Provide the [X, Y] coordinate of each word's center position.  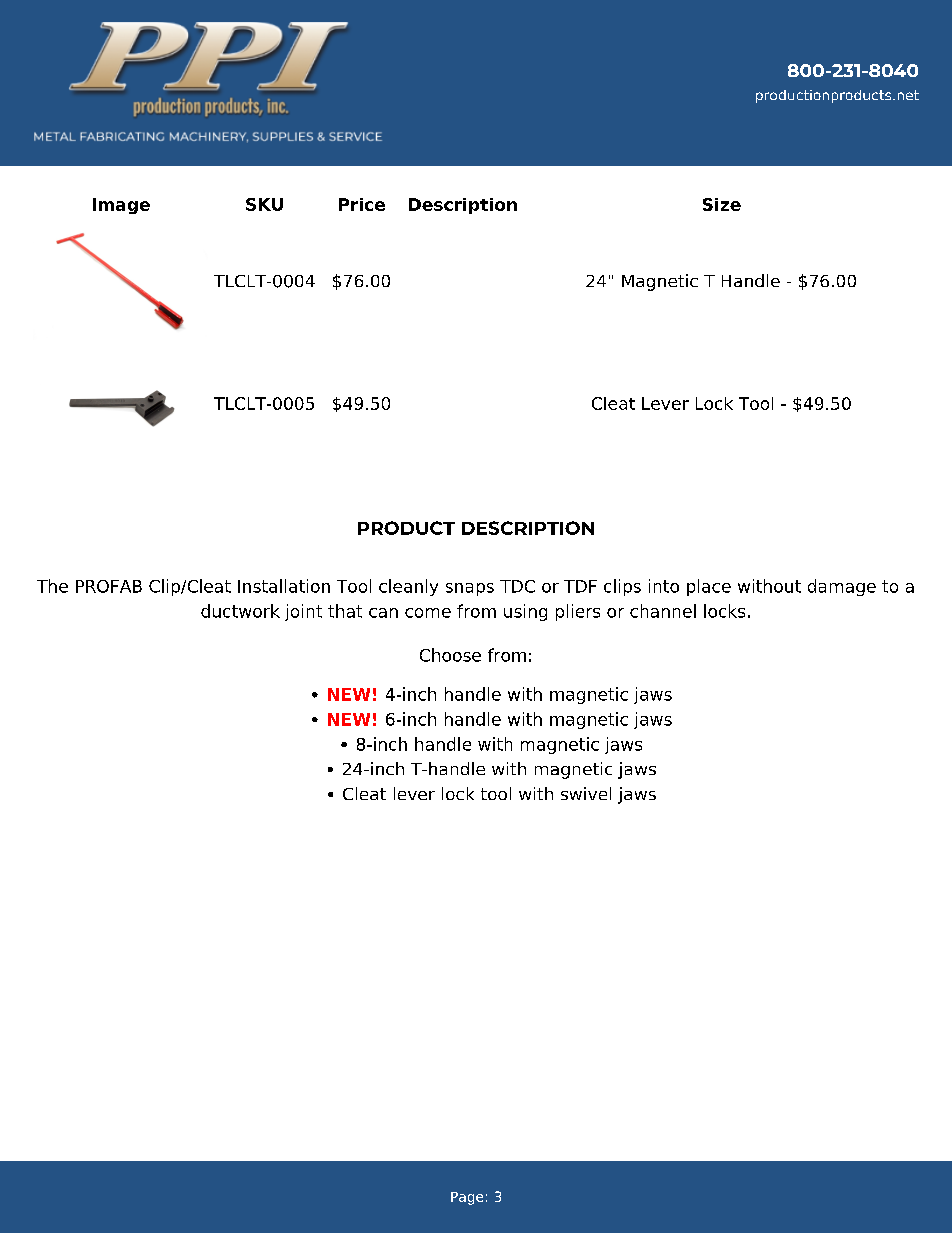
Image [121, 206]
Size [722, 204]
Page [467, 1198]
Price [362, 204]
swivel [586, 793]
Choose [450, 655]
